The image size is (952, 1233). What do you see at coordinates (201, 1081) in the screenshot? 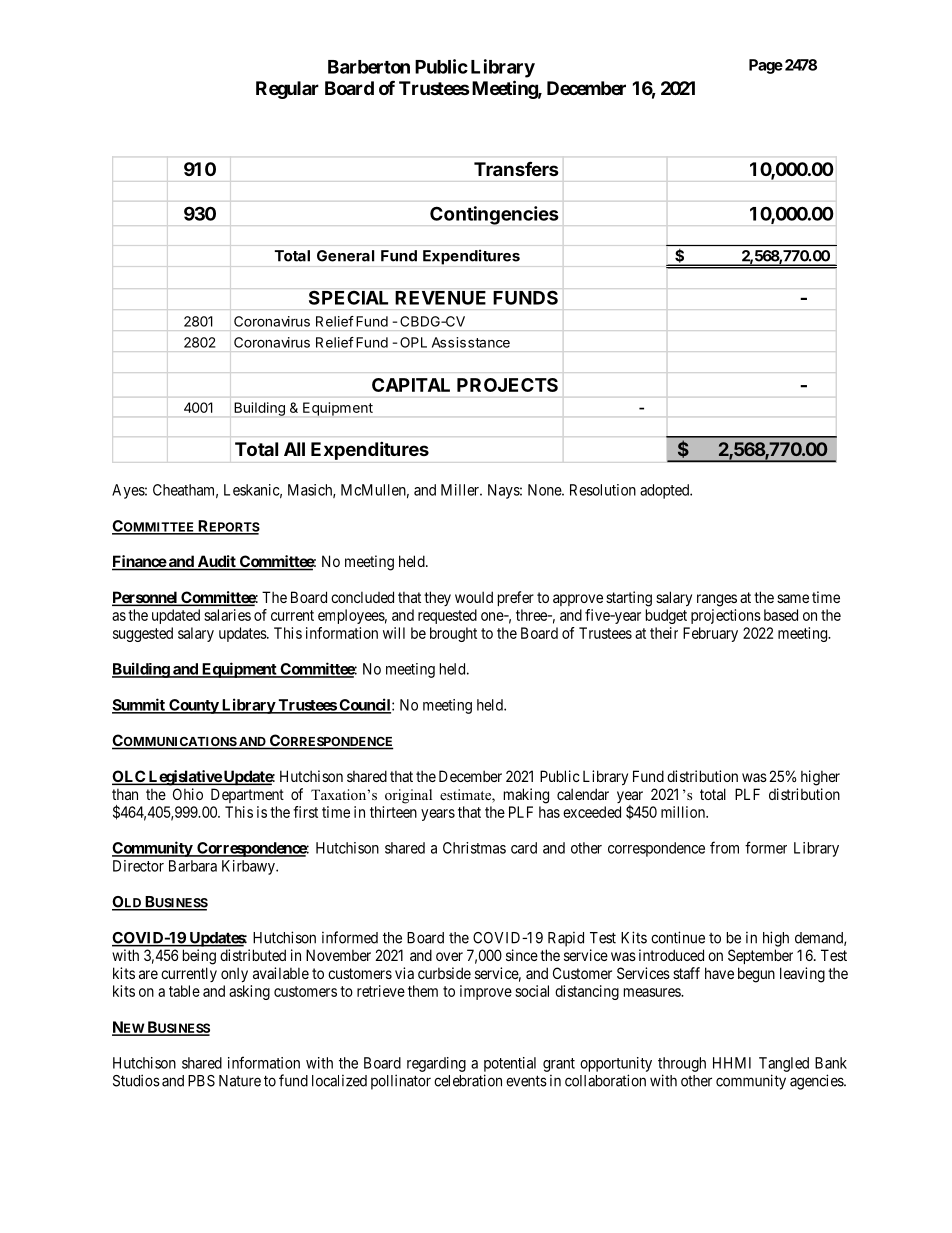
I see `PBS` at bounding box center [201, 1081].
